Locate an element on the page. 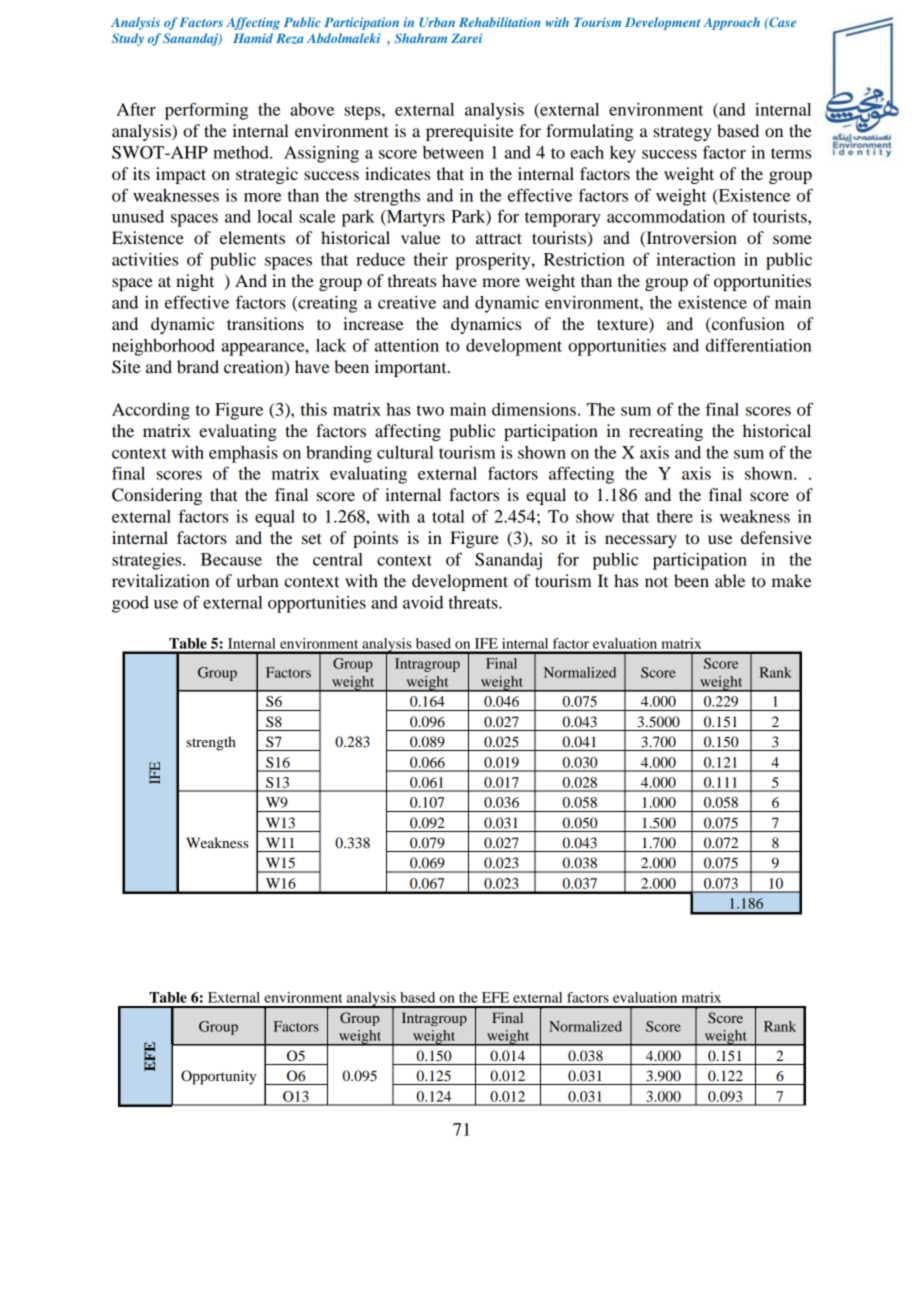  Opportunity is located at coordinates (218, 1077).
